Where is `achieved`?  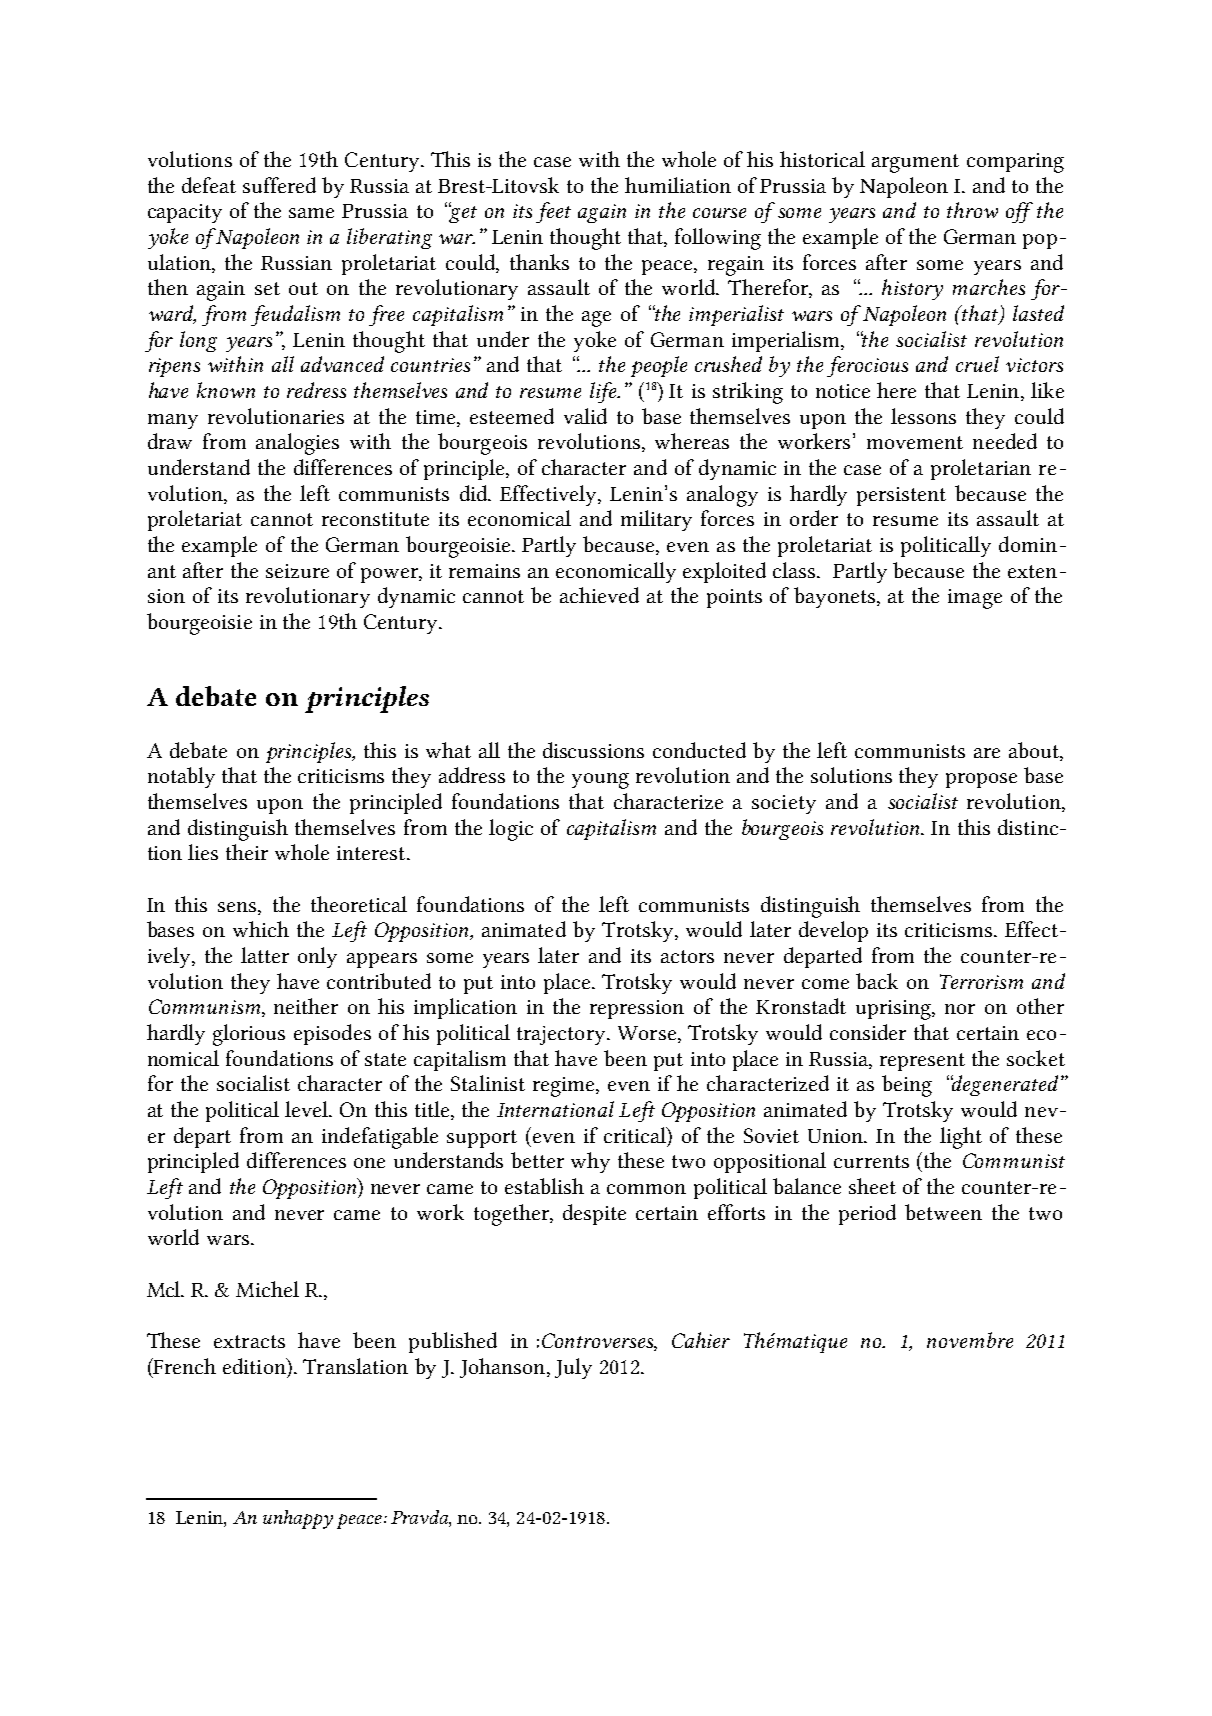 achieved is located at coordinates (599, 595).
